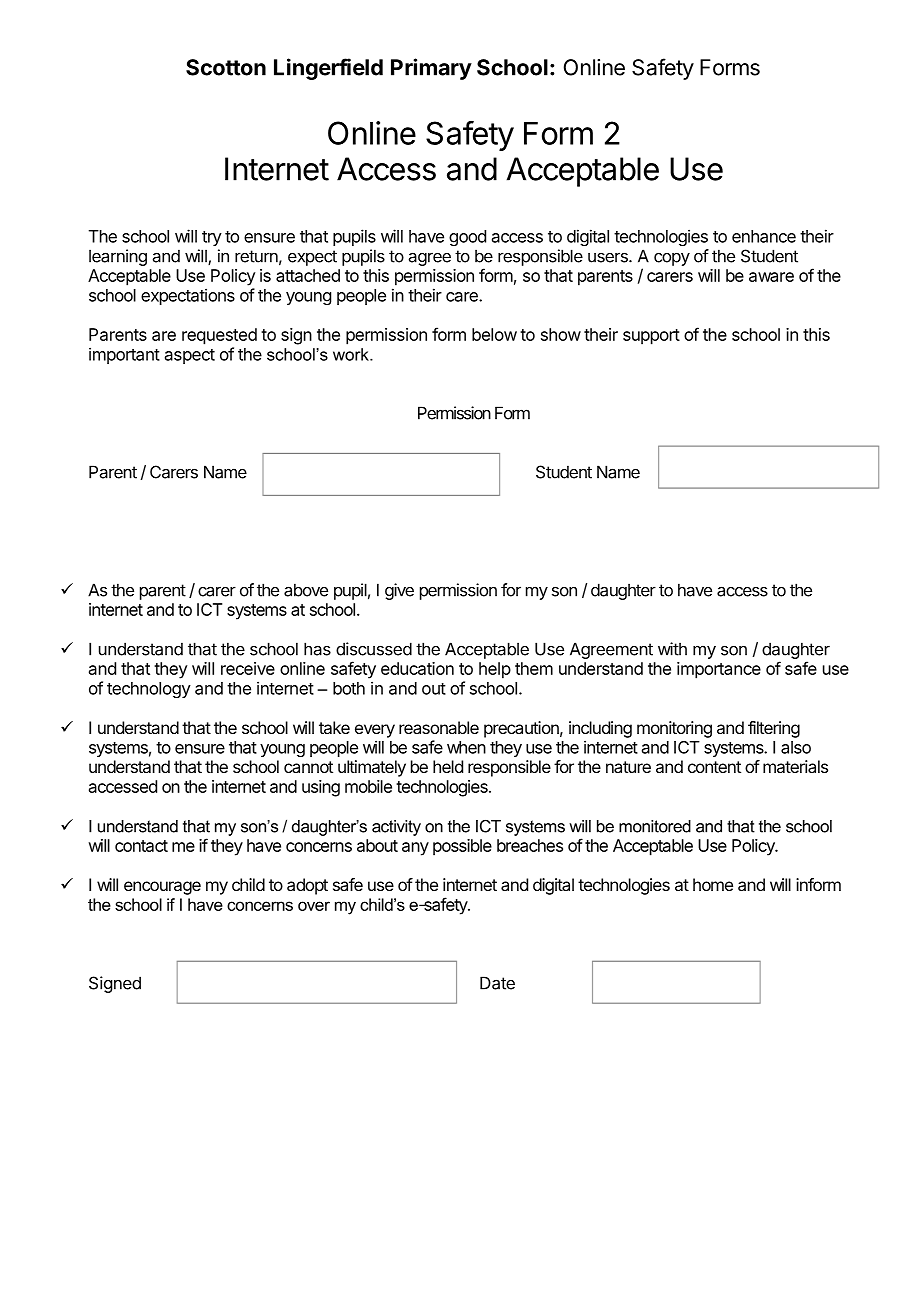 The height and width of the document is (1308, 924). I want to click on encourage, so click(162, 888).
